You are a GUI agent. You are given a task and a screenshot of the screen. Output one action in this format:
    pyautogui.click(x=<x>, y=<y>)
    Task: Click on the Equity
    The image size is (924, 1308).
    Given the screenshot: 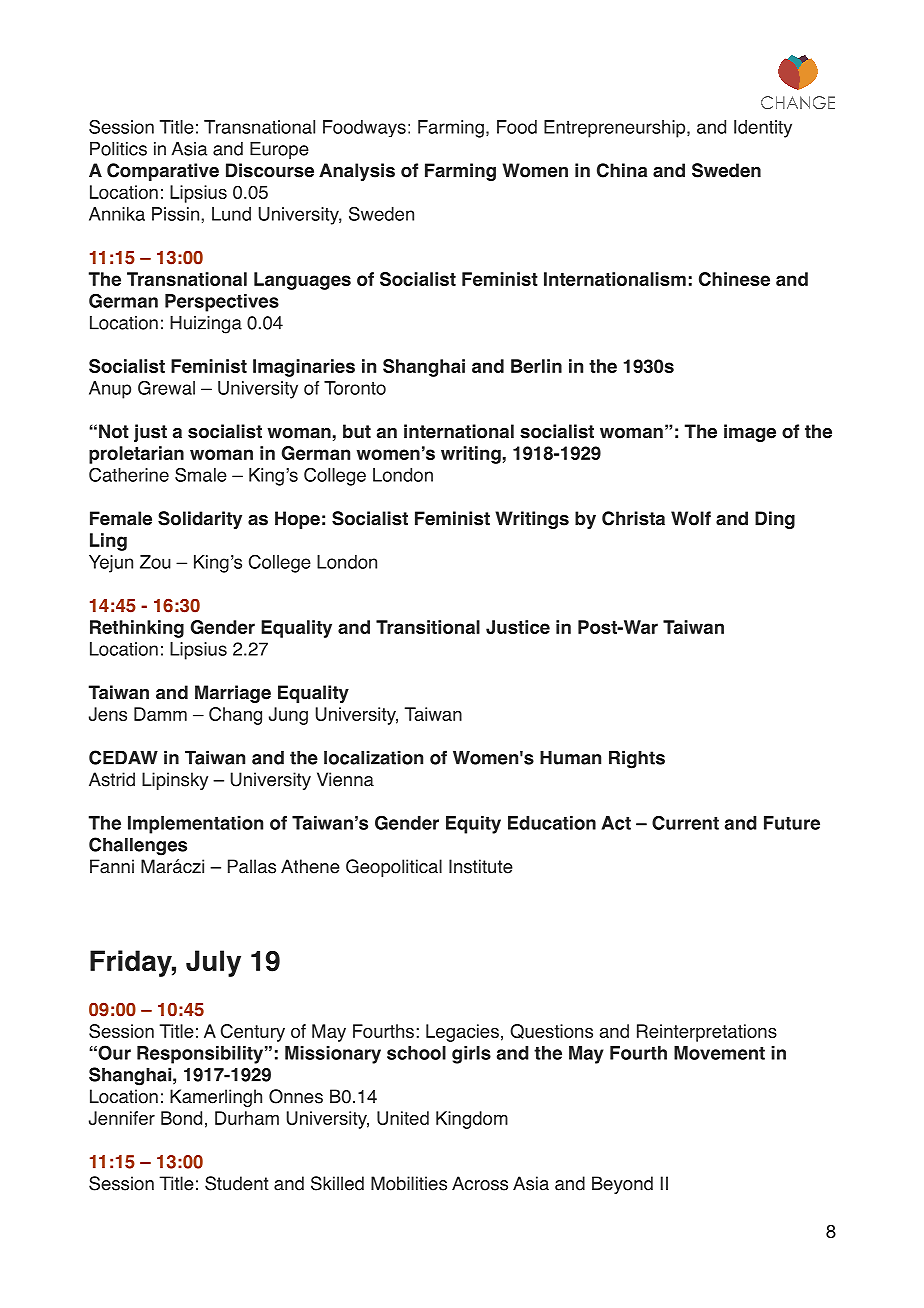 What is the action you would take?
    pyautogui.click(x=473, y=825)
